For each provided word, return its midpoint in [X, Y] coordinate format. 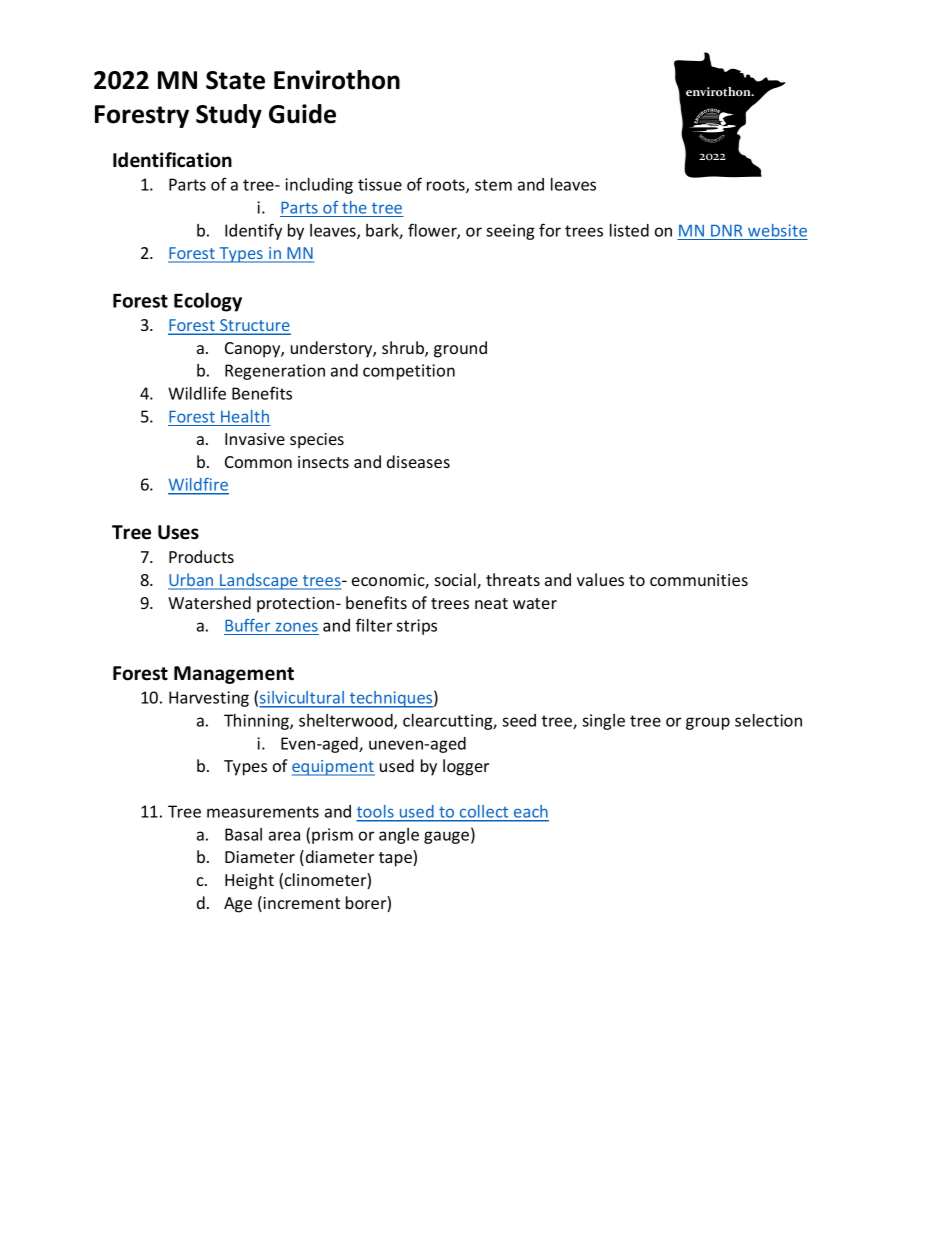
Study [229, 116]
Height [249, 881]
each [530, 813]
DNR [726, 231]
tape [396, 858]
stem [493, 185]
